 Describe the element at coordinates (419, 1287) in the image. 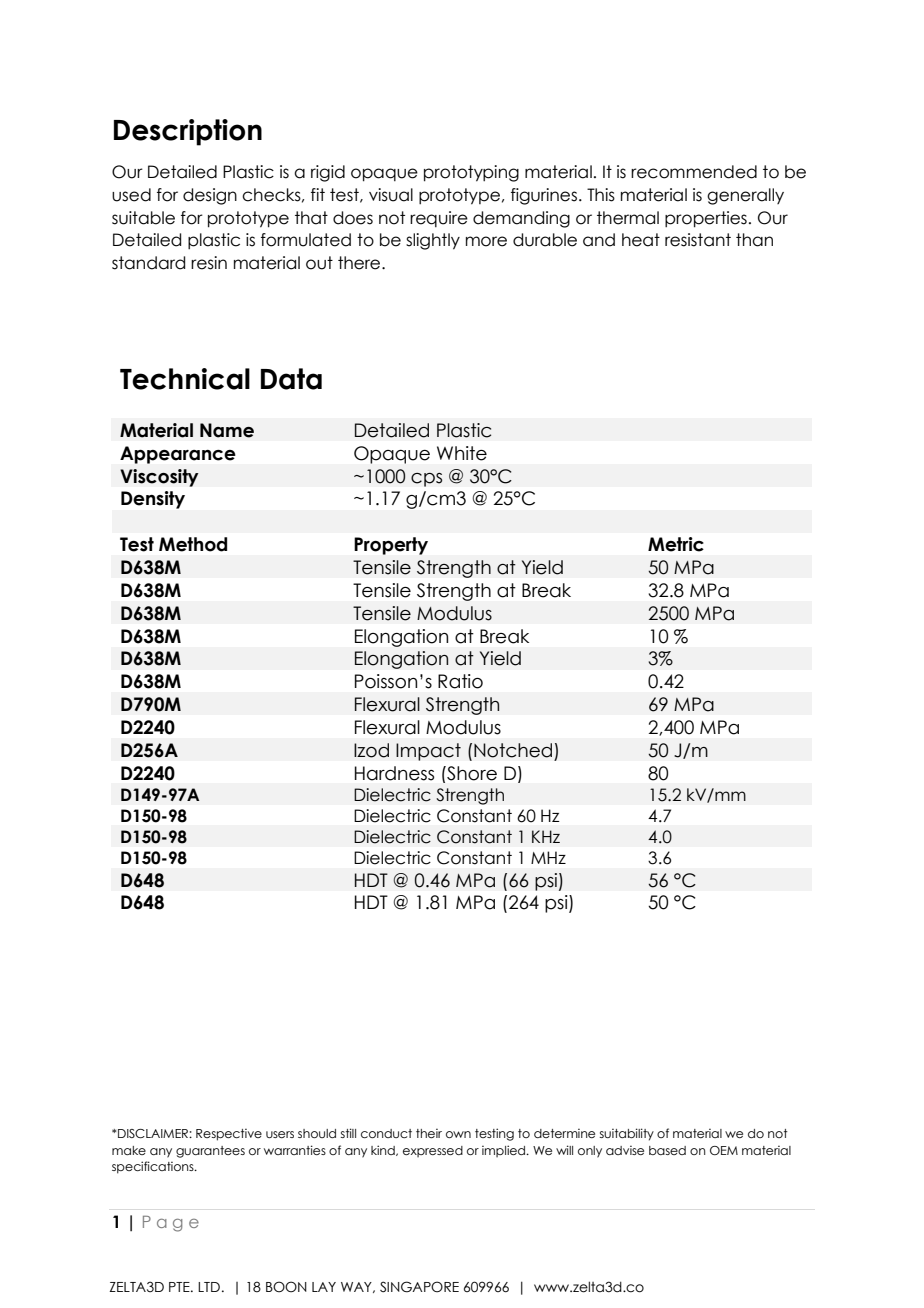

I see `SINGAPORE` at that location.
